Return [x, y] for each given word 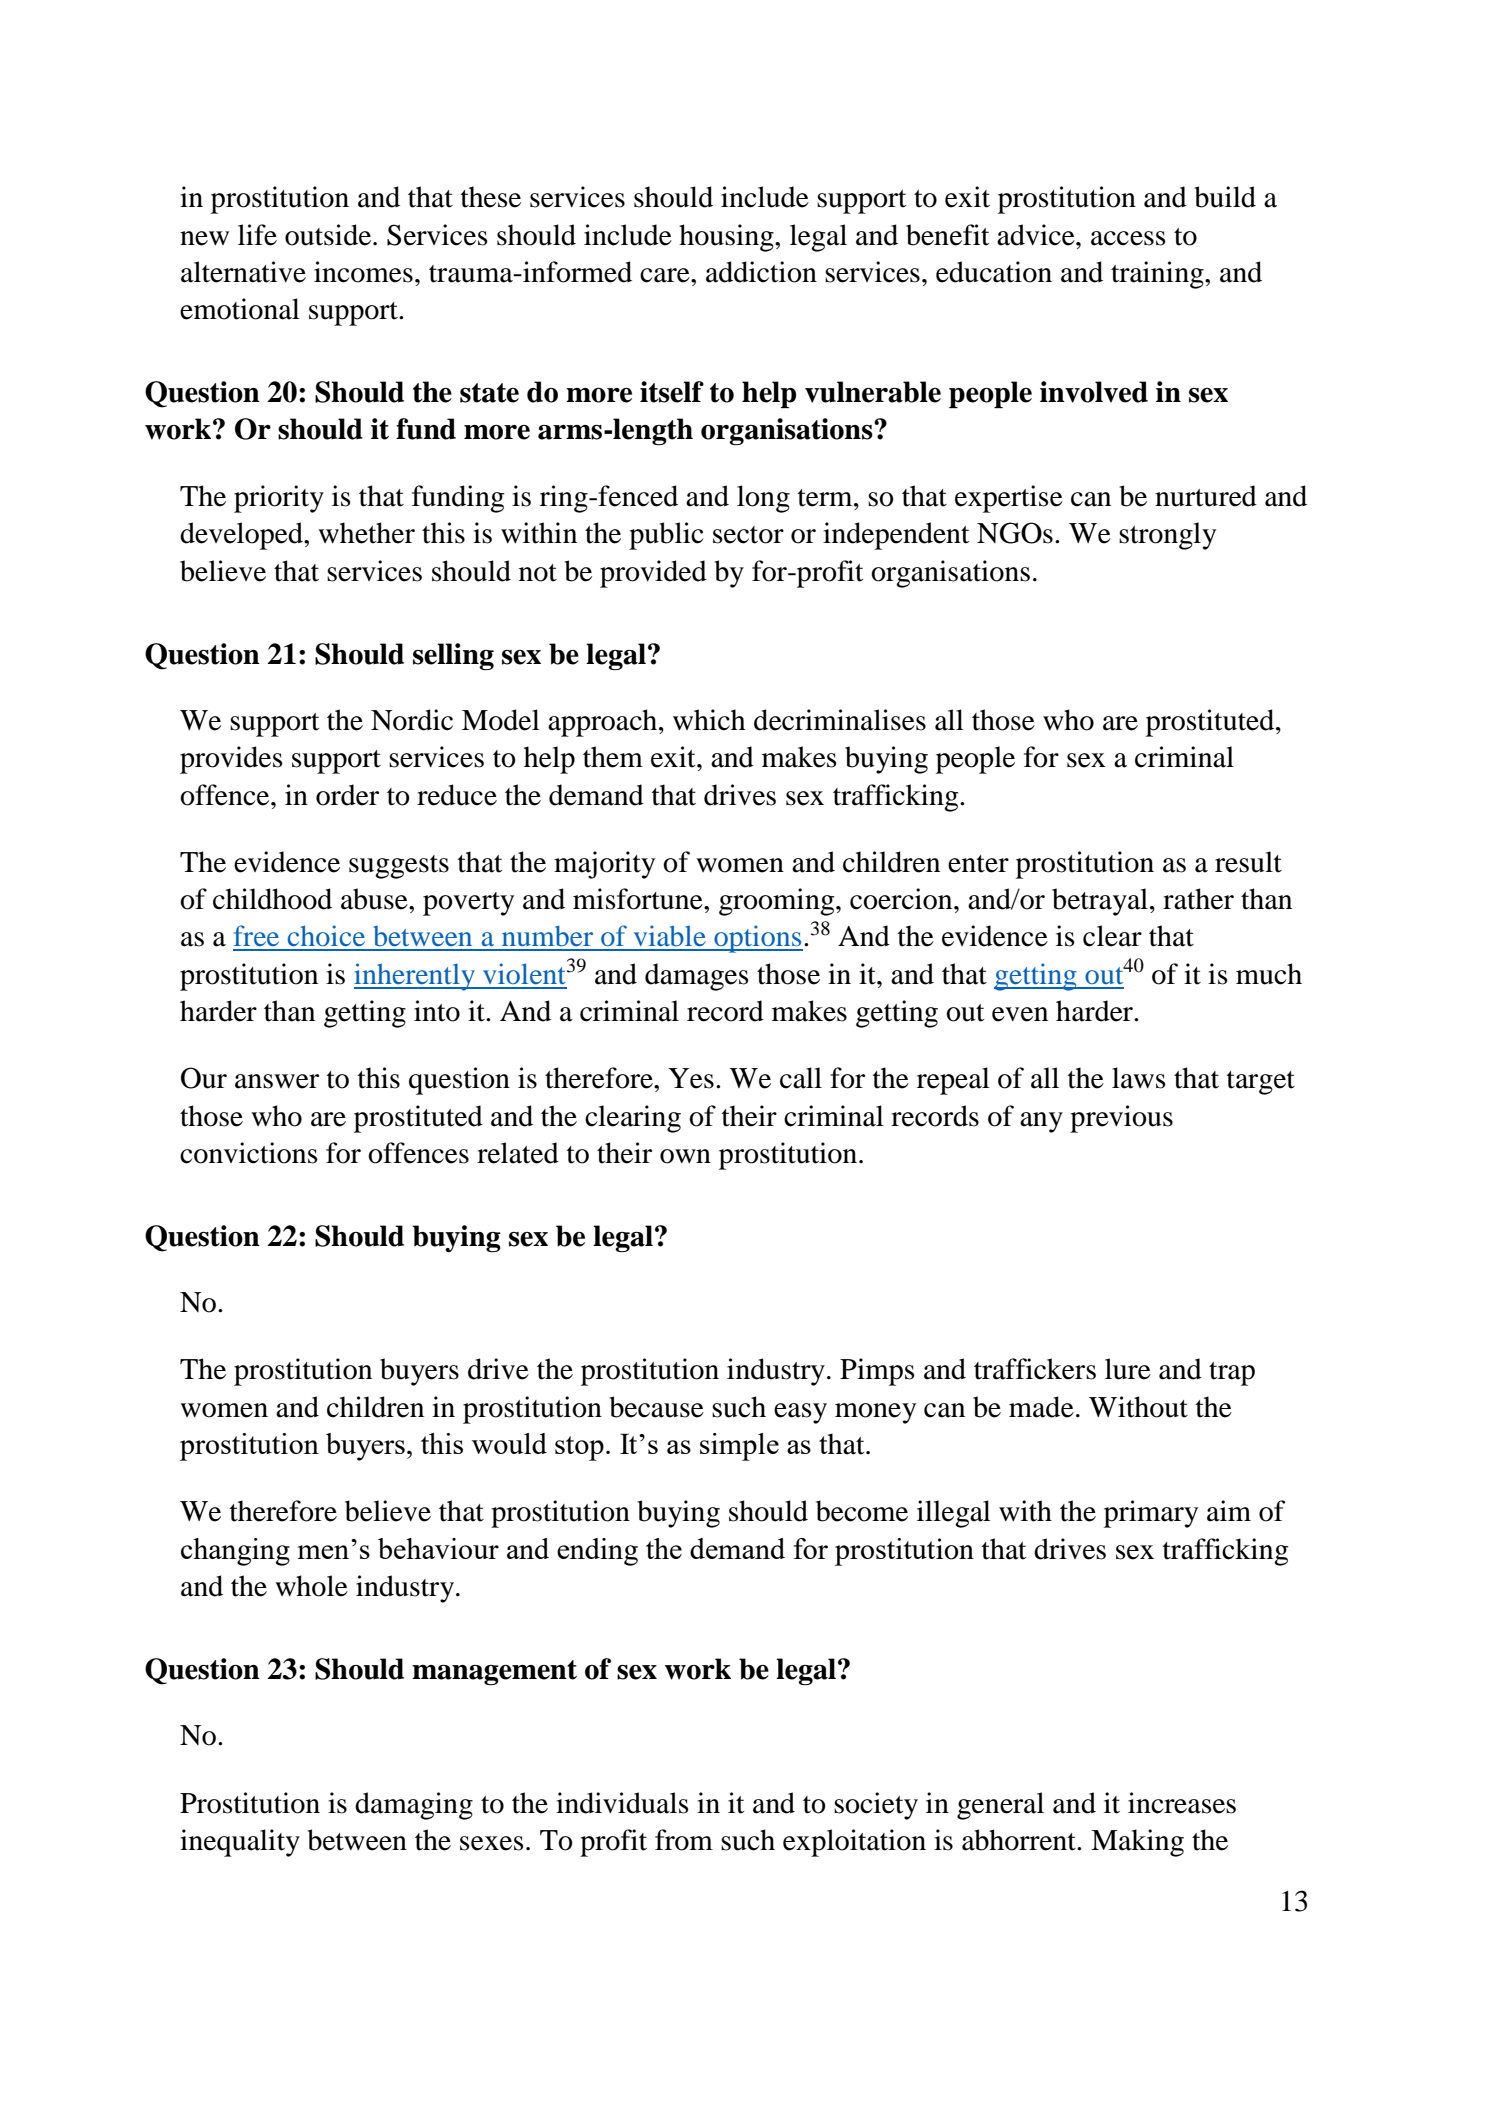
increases [1182, 1803]
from [684, 1840]
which [709, 720]
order [347, 795]
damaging [414, 1806]
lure [1128, 1369]
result [1248, 862]
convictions [249, 1153]
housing [727, 238]
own [685, 1156]
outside [329, 235]
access [1128, 238]
